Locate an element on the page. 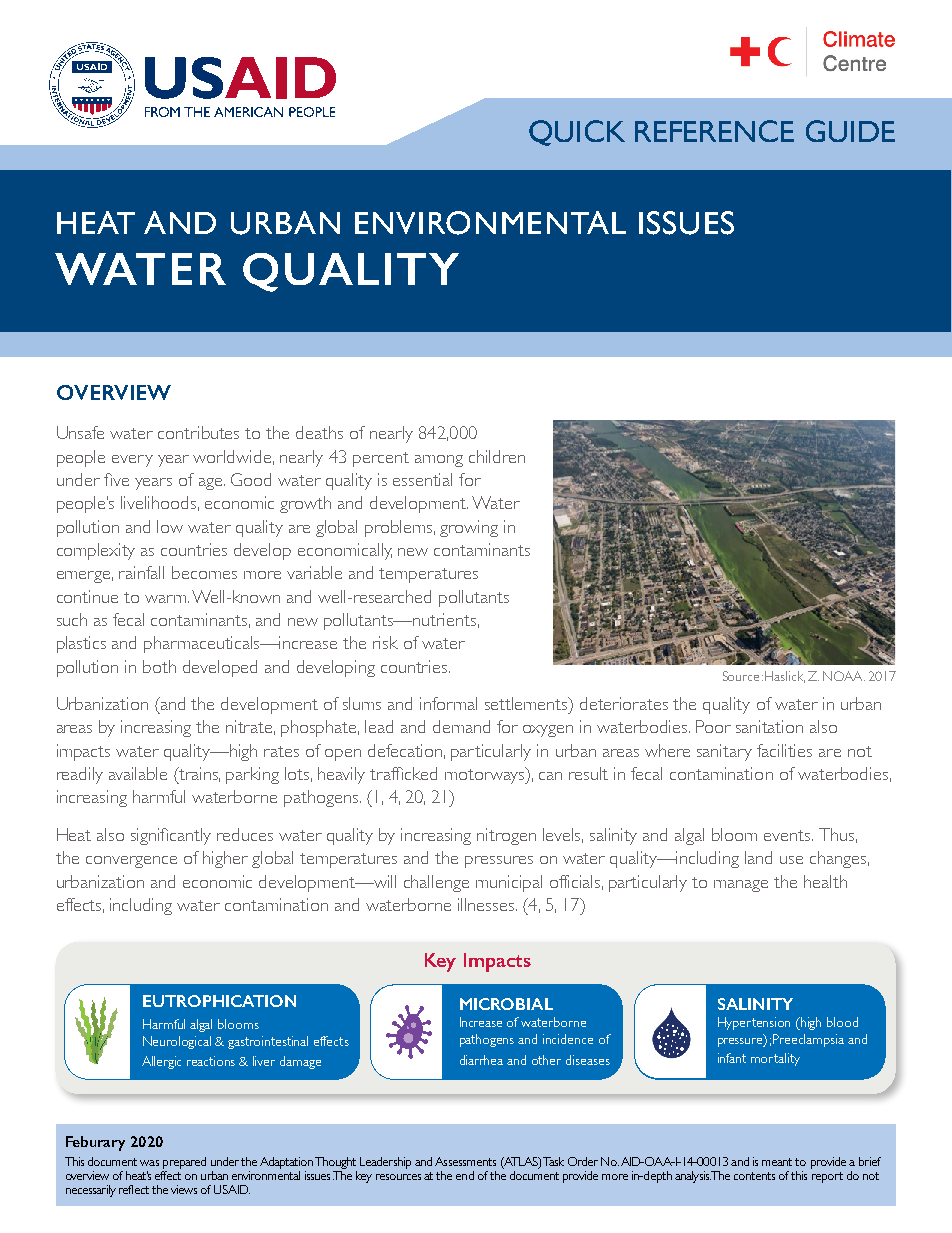 The image size is (952, 1233). facilities is located at coordinates (784, 750).
